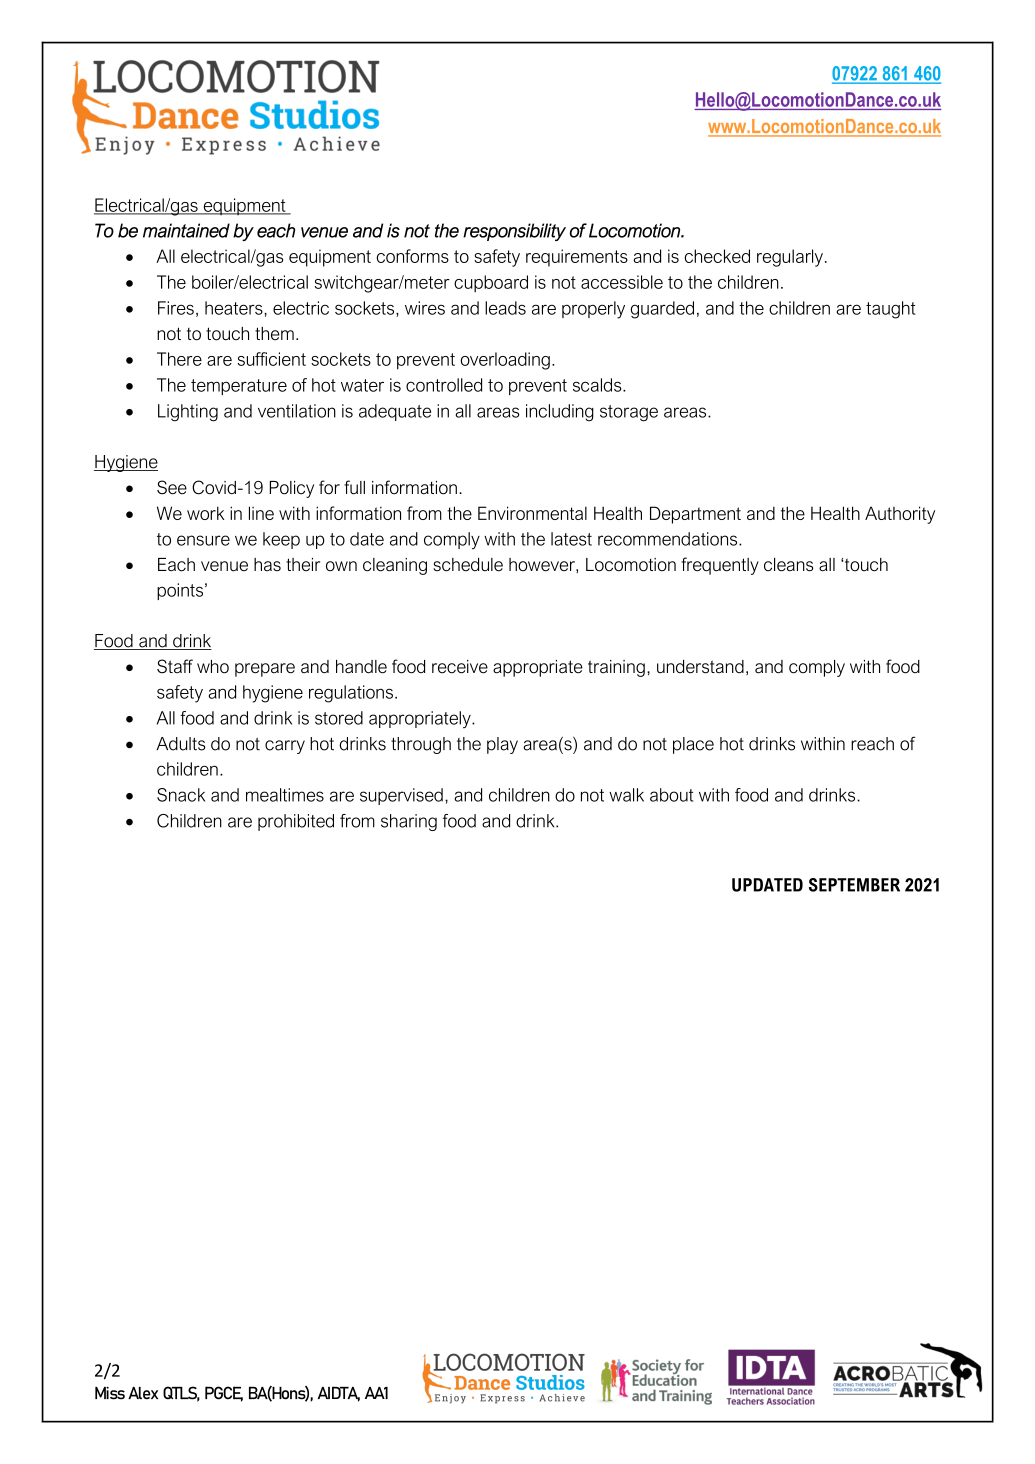 The image size is (1035, 1464). I want to click on play, so click(502, 745).
